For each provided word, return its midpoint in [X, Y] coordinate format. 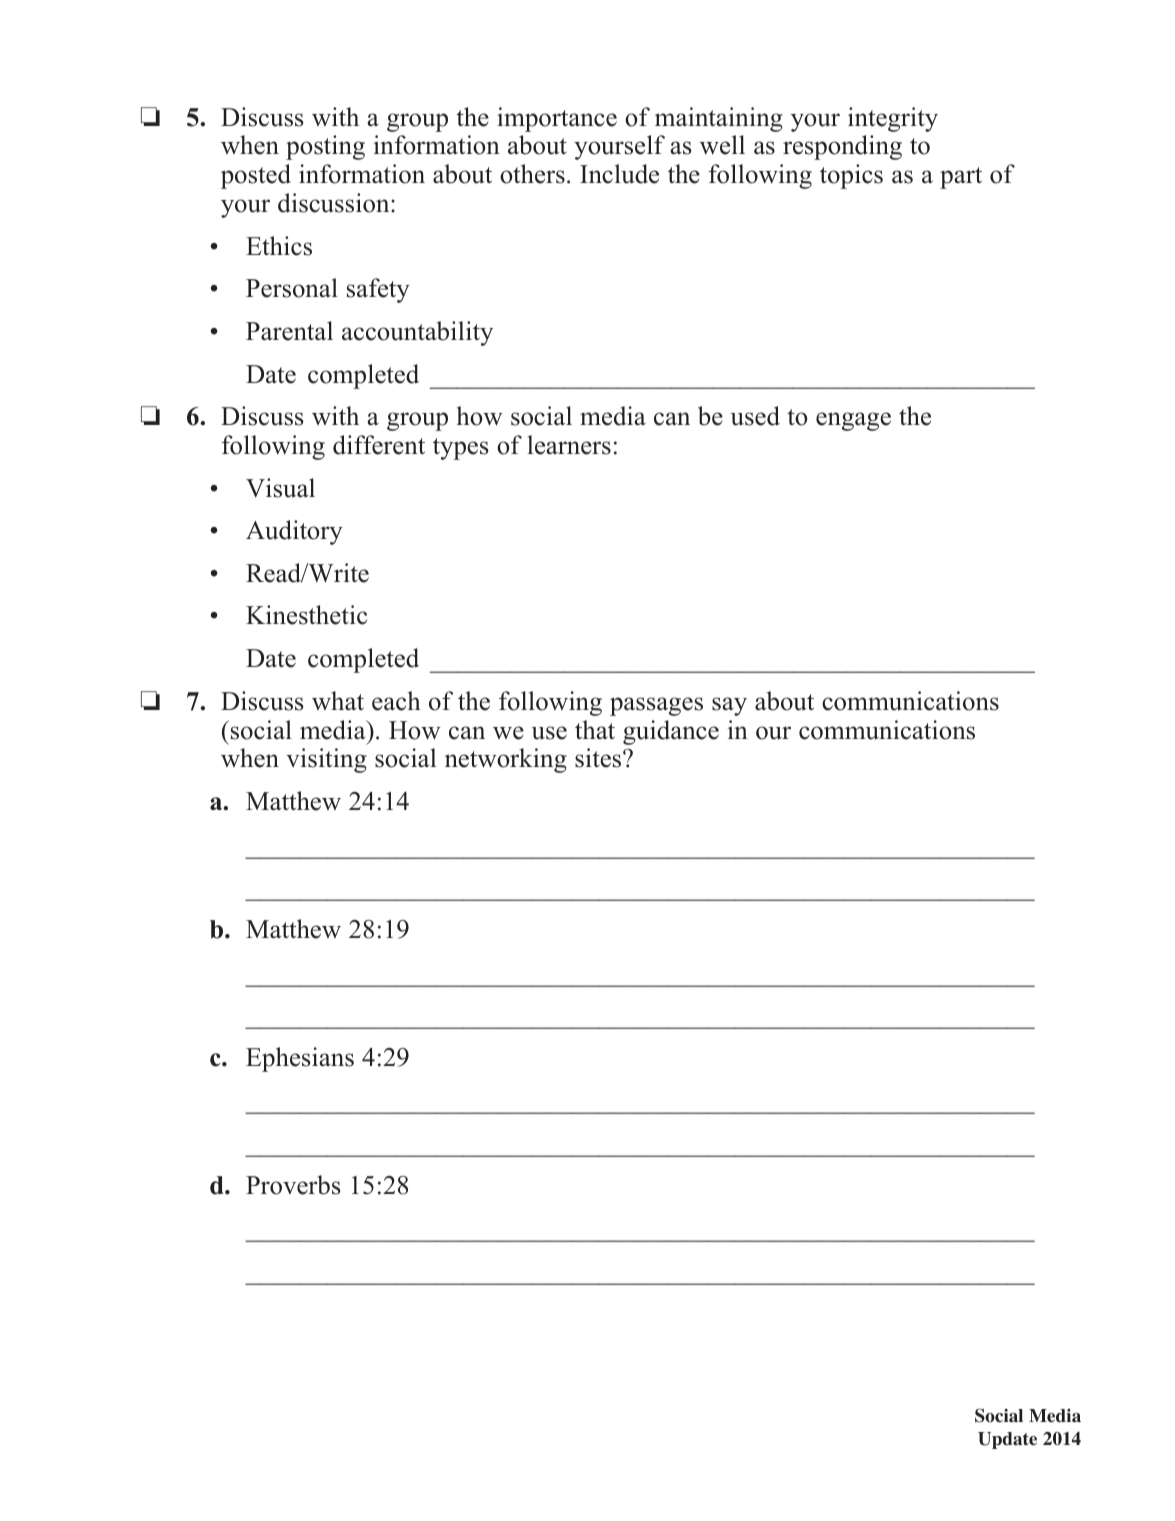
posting [325, 147]
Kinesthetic [306, 615]
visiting [326, 760]
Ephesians [300, 1059]
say [729, 706]
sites [599, 758]
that [595, 729]
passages [656, 706]
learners [569, 445]
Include [619, 174]
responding [842, 147]
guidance [671, 732]
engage [853, 421]
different [379, 445]
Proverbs [293, 1185]
